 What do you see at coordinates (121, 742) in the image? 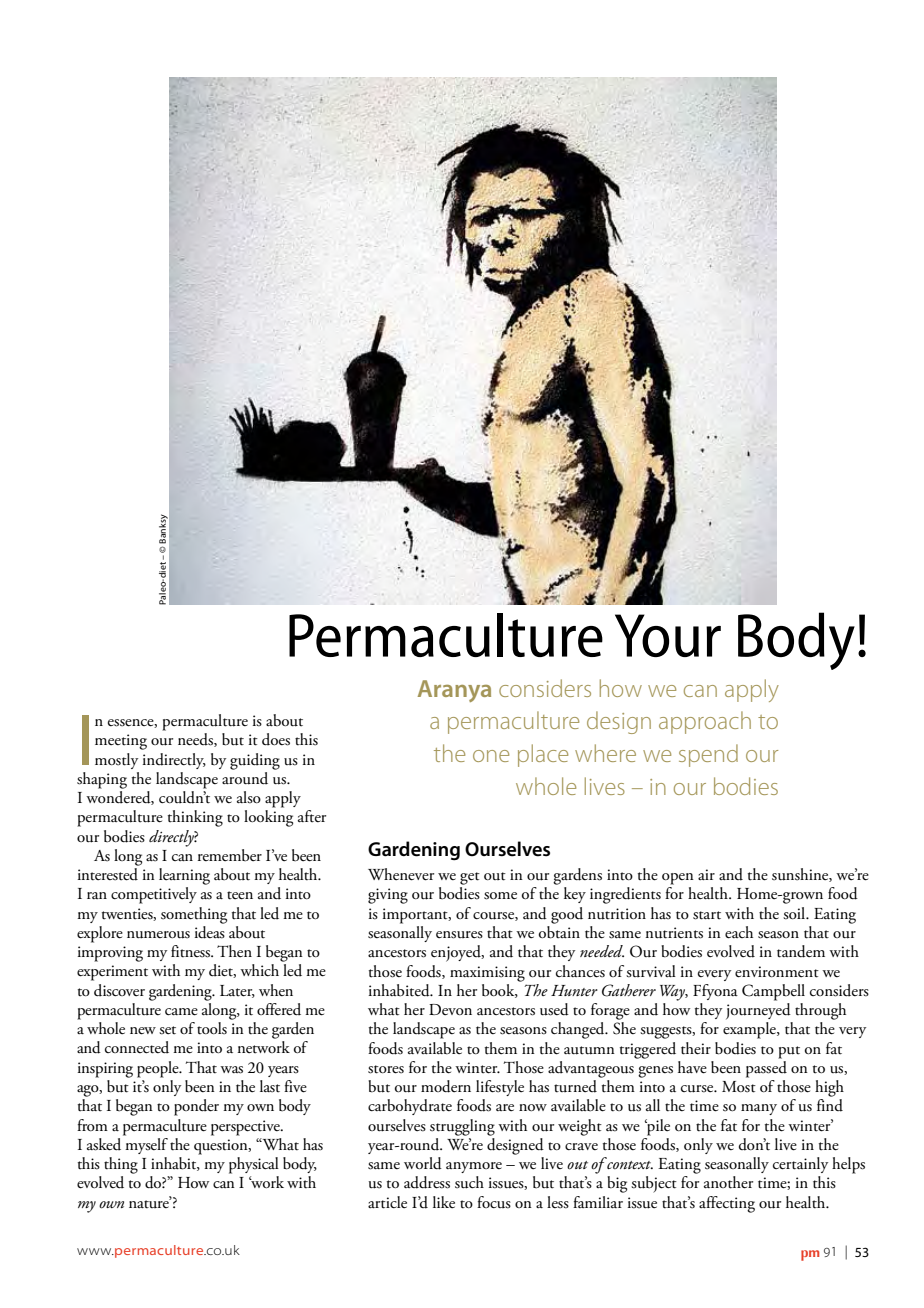
I see `meeting` at bounding box center [121, 742].
